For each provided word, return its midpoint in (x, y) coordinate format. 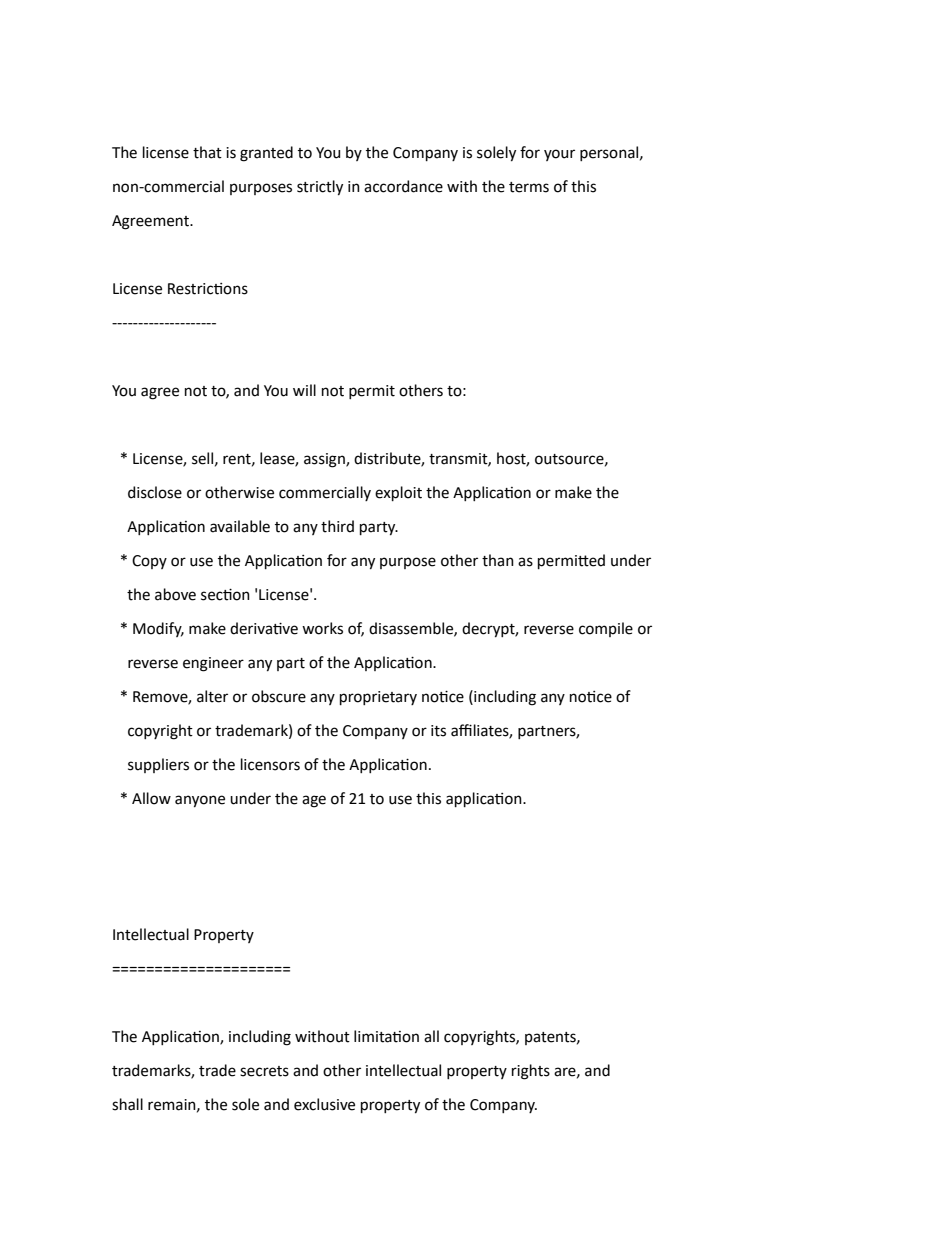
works (322, 628)
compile (606, 629)
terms (529, 187)
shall (127, 1104)
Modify (158, 629)
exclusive (324, 1104)
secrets (264, 1071)
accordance (403, 186)
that (207, 152)
